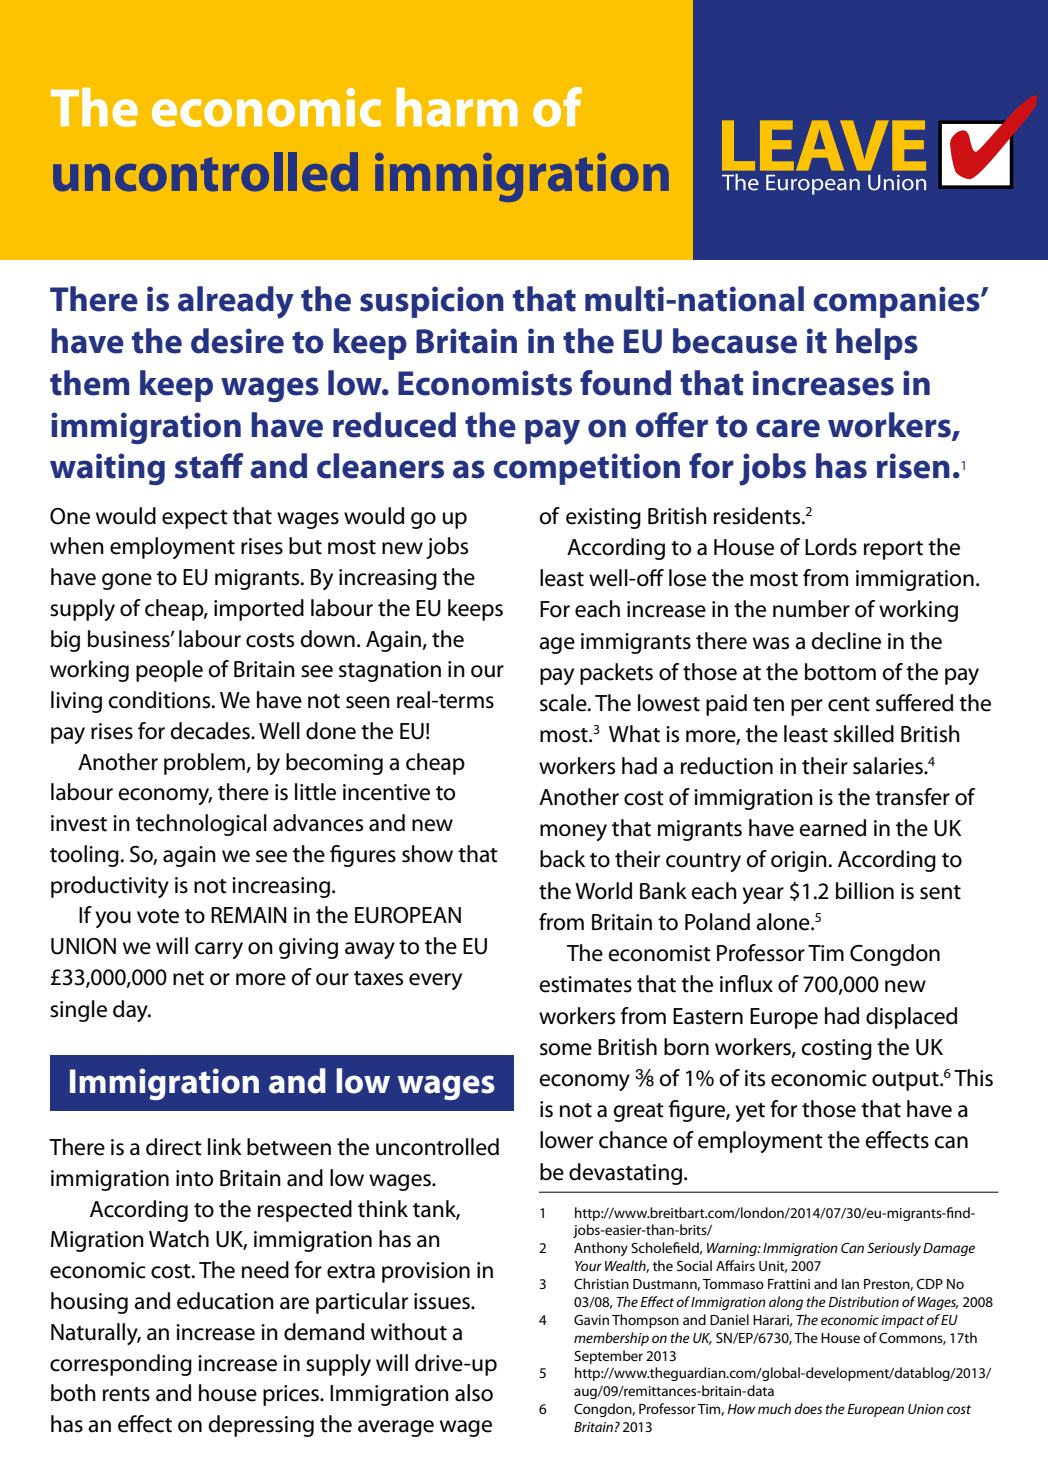 The width and height of the page is (1048, 1482). Describe the element at coordinates (474, 1393) in the page. I see `also` at that location.
